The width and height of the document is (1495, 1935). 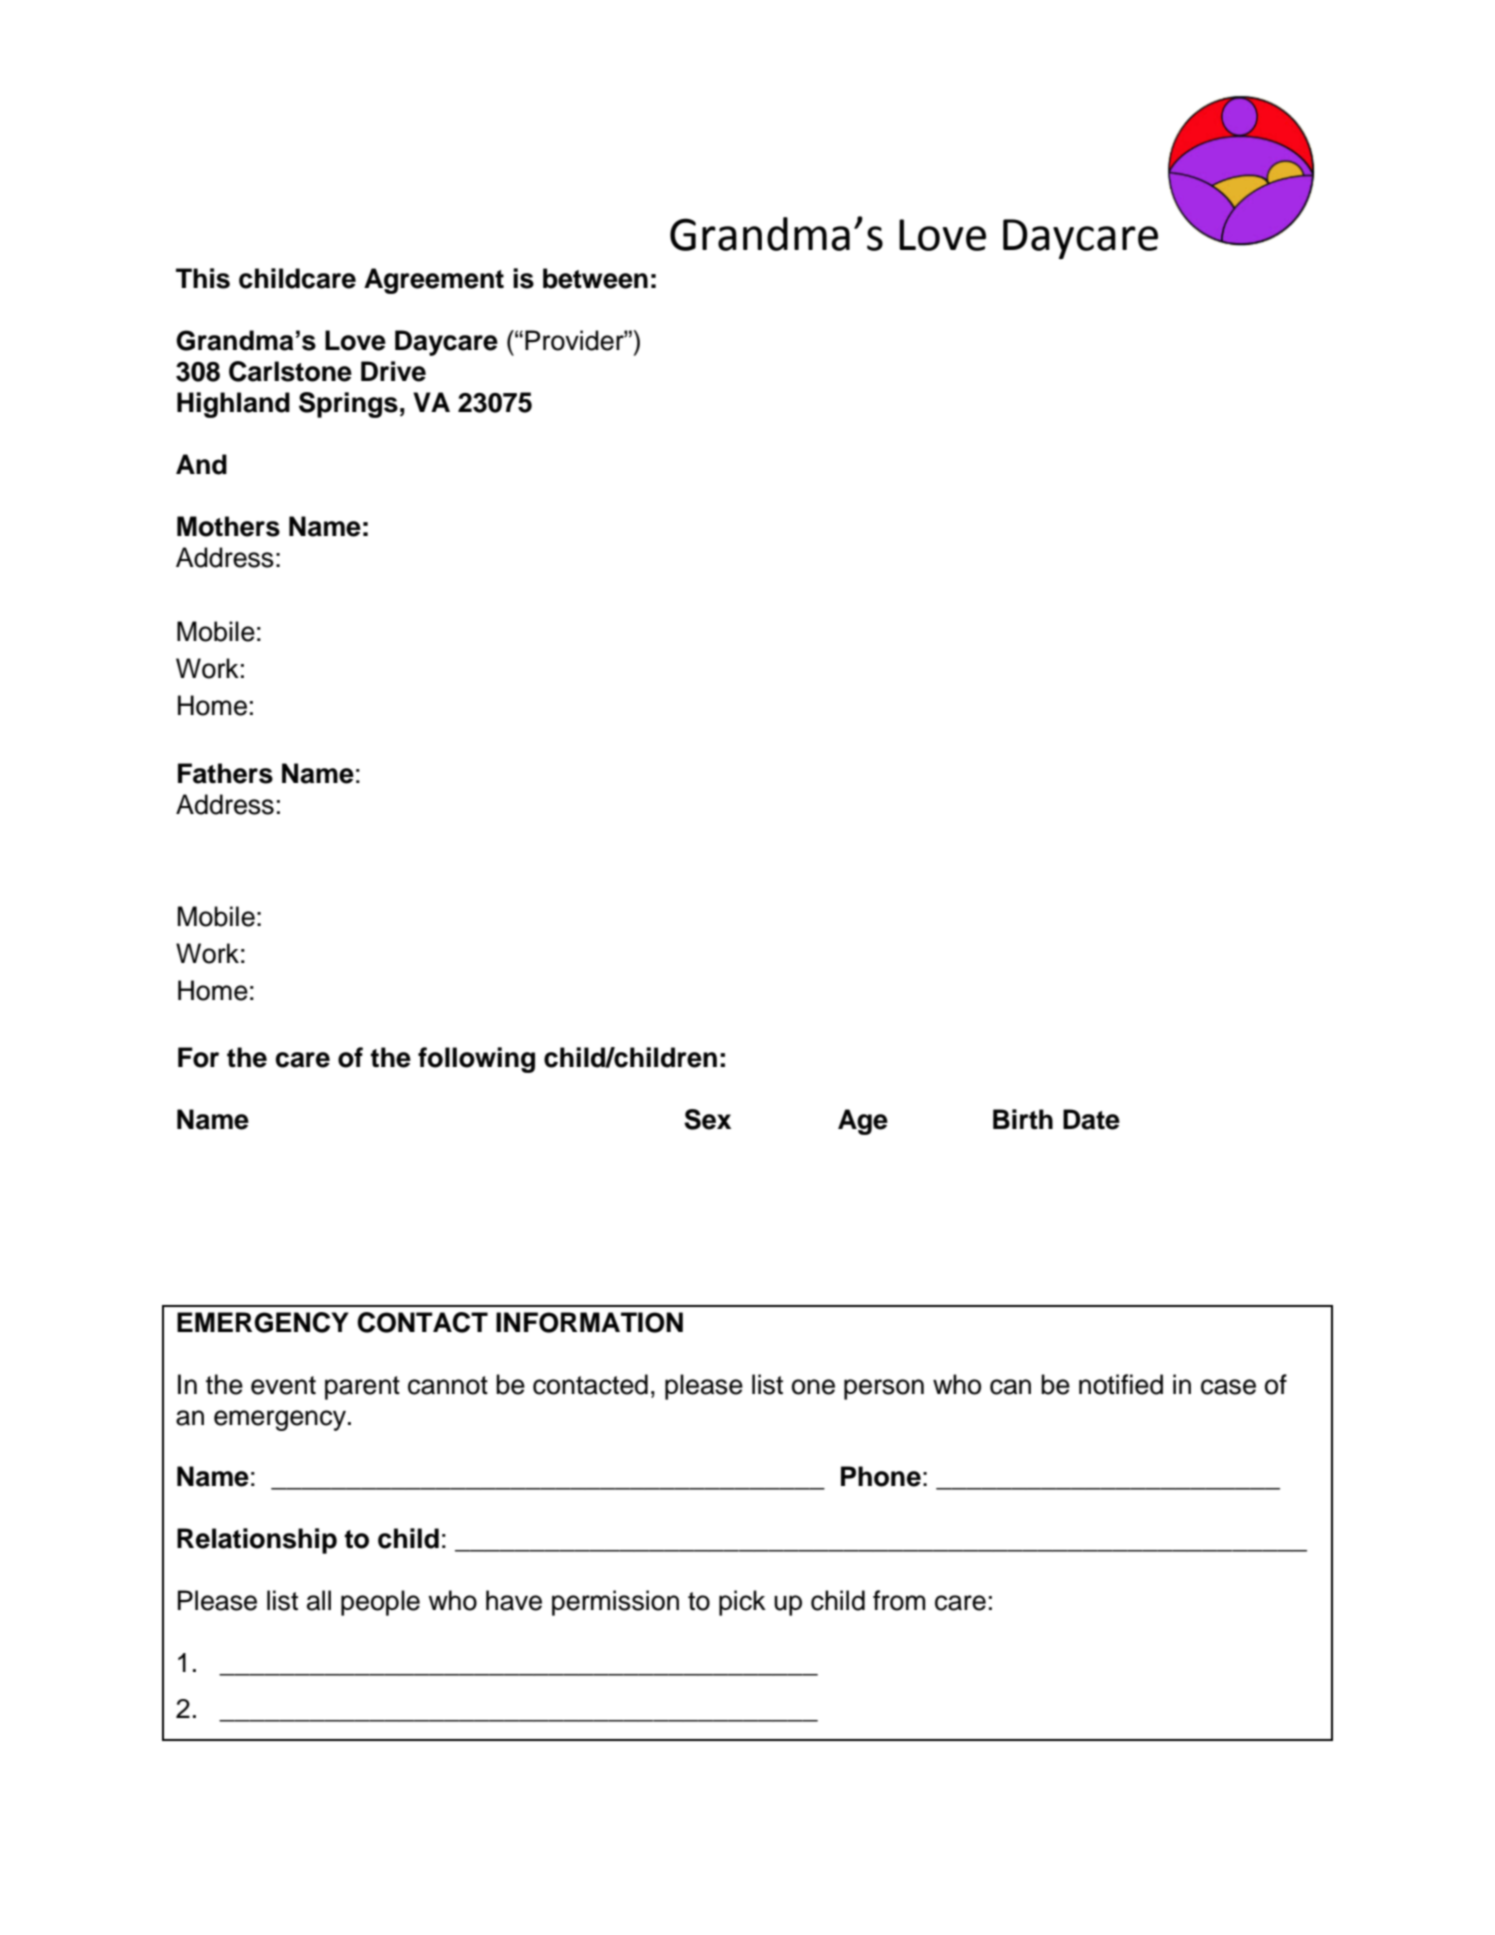 What do you see at coordinates (899, 1600) in the document?
I see `from` at bounding box center [899, 1600].
